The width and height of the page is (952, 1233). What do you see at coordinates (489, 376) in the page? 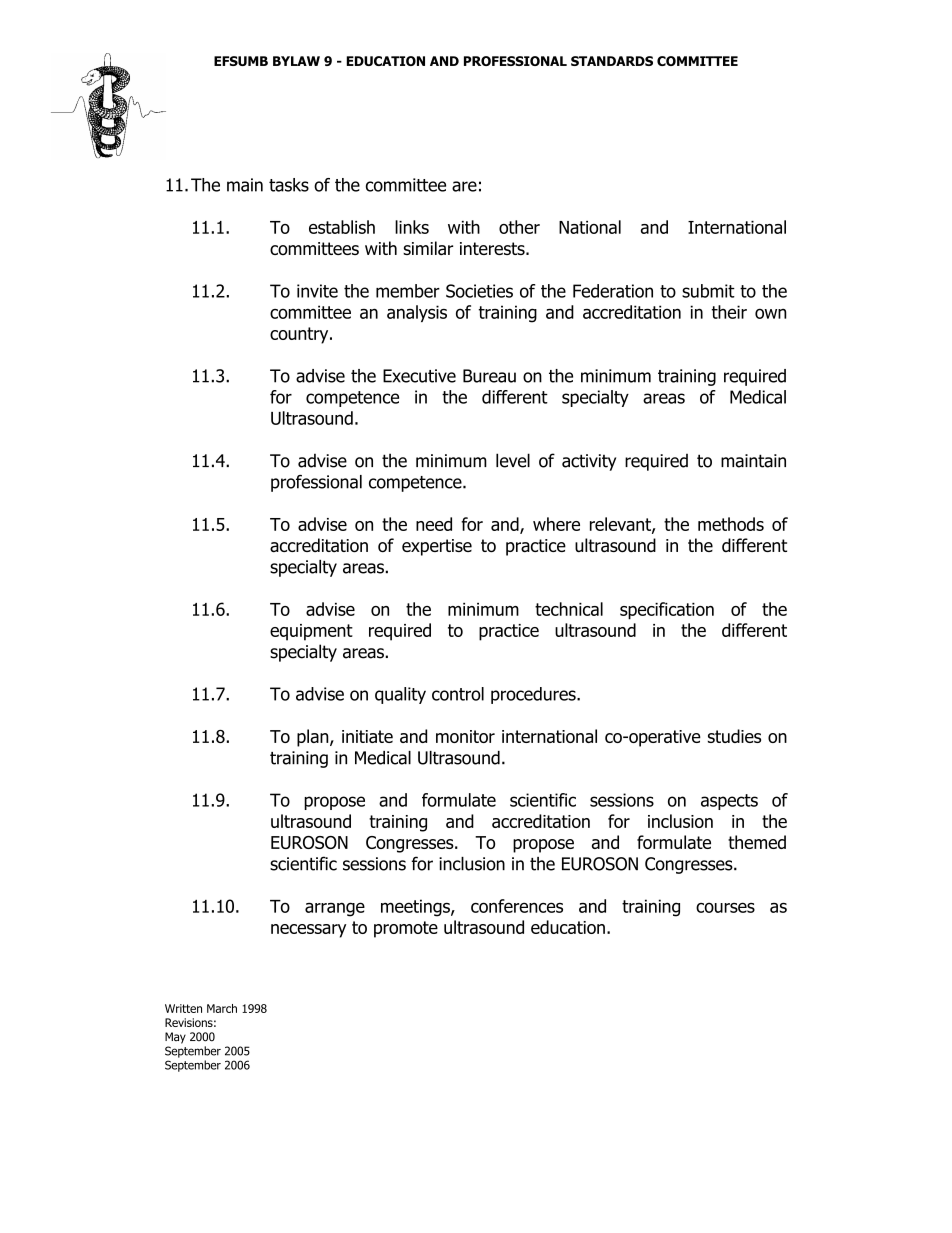
I see `Bureau` at bounding box center [489, 376].
